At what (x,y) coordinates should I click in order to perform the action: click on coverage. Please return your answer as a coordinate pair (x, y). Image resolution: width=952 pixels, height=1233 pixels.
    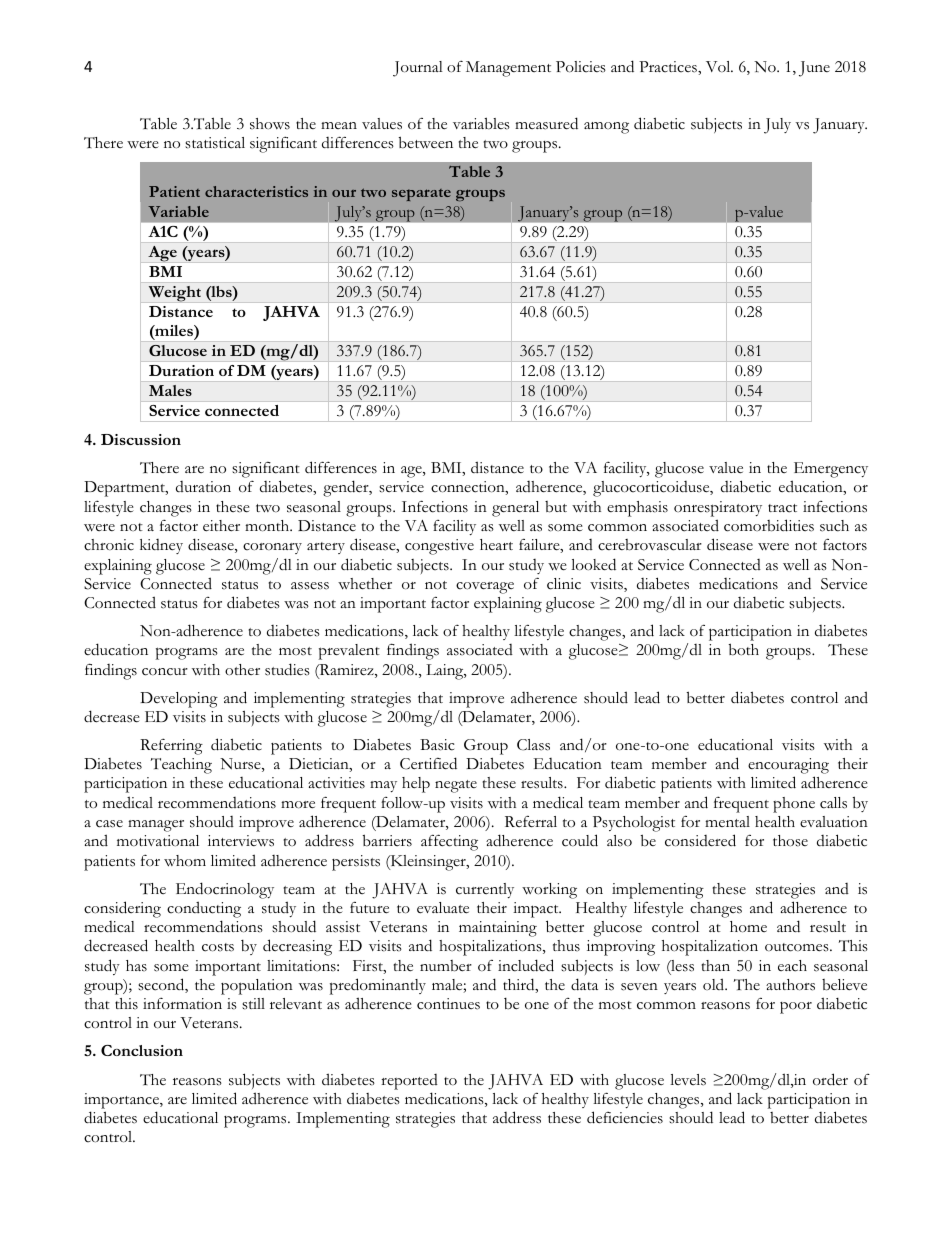
    Looking at the image, I should click on (485, 588).
